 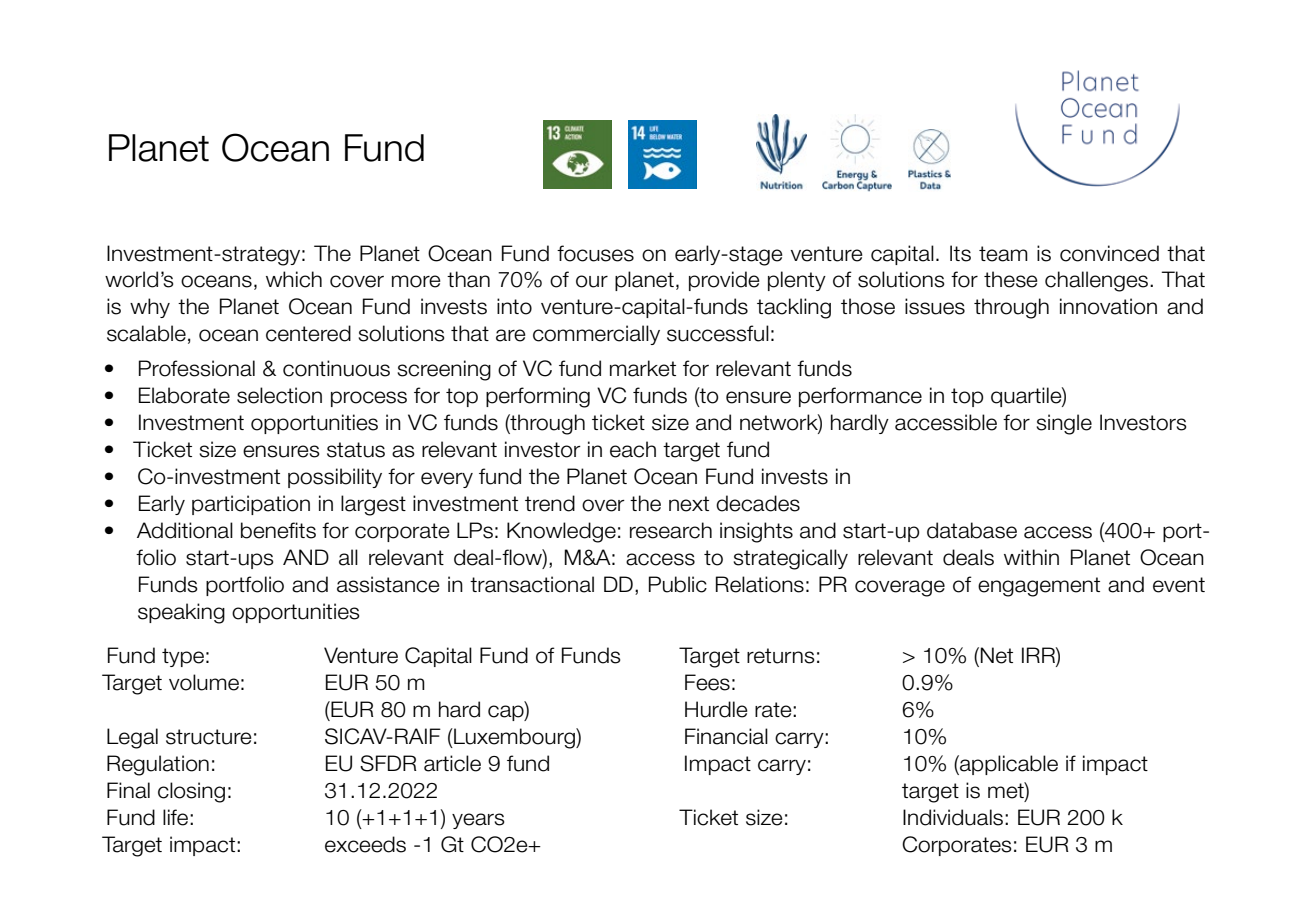 What do you see at coordinates (478, 821) in the screenshot?
I see `years` at bounding box center [478, 821].
